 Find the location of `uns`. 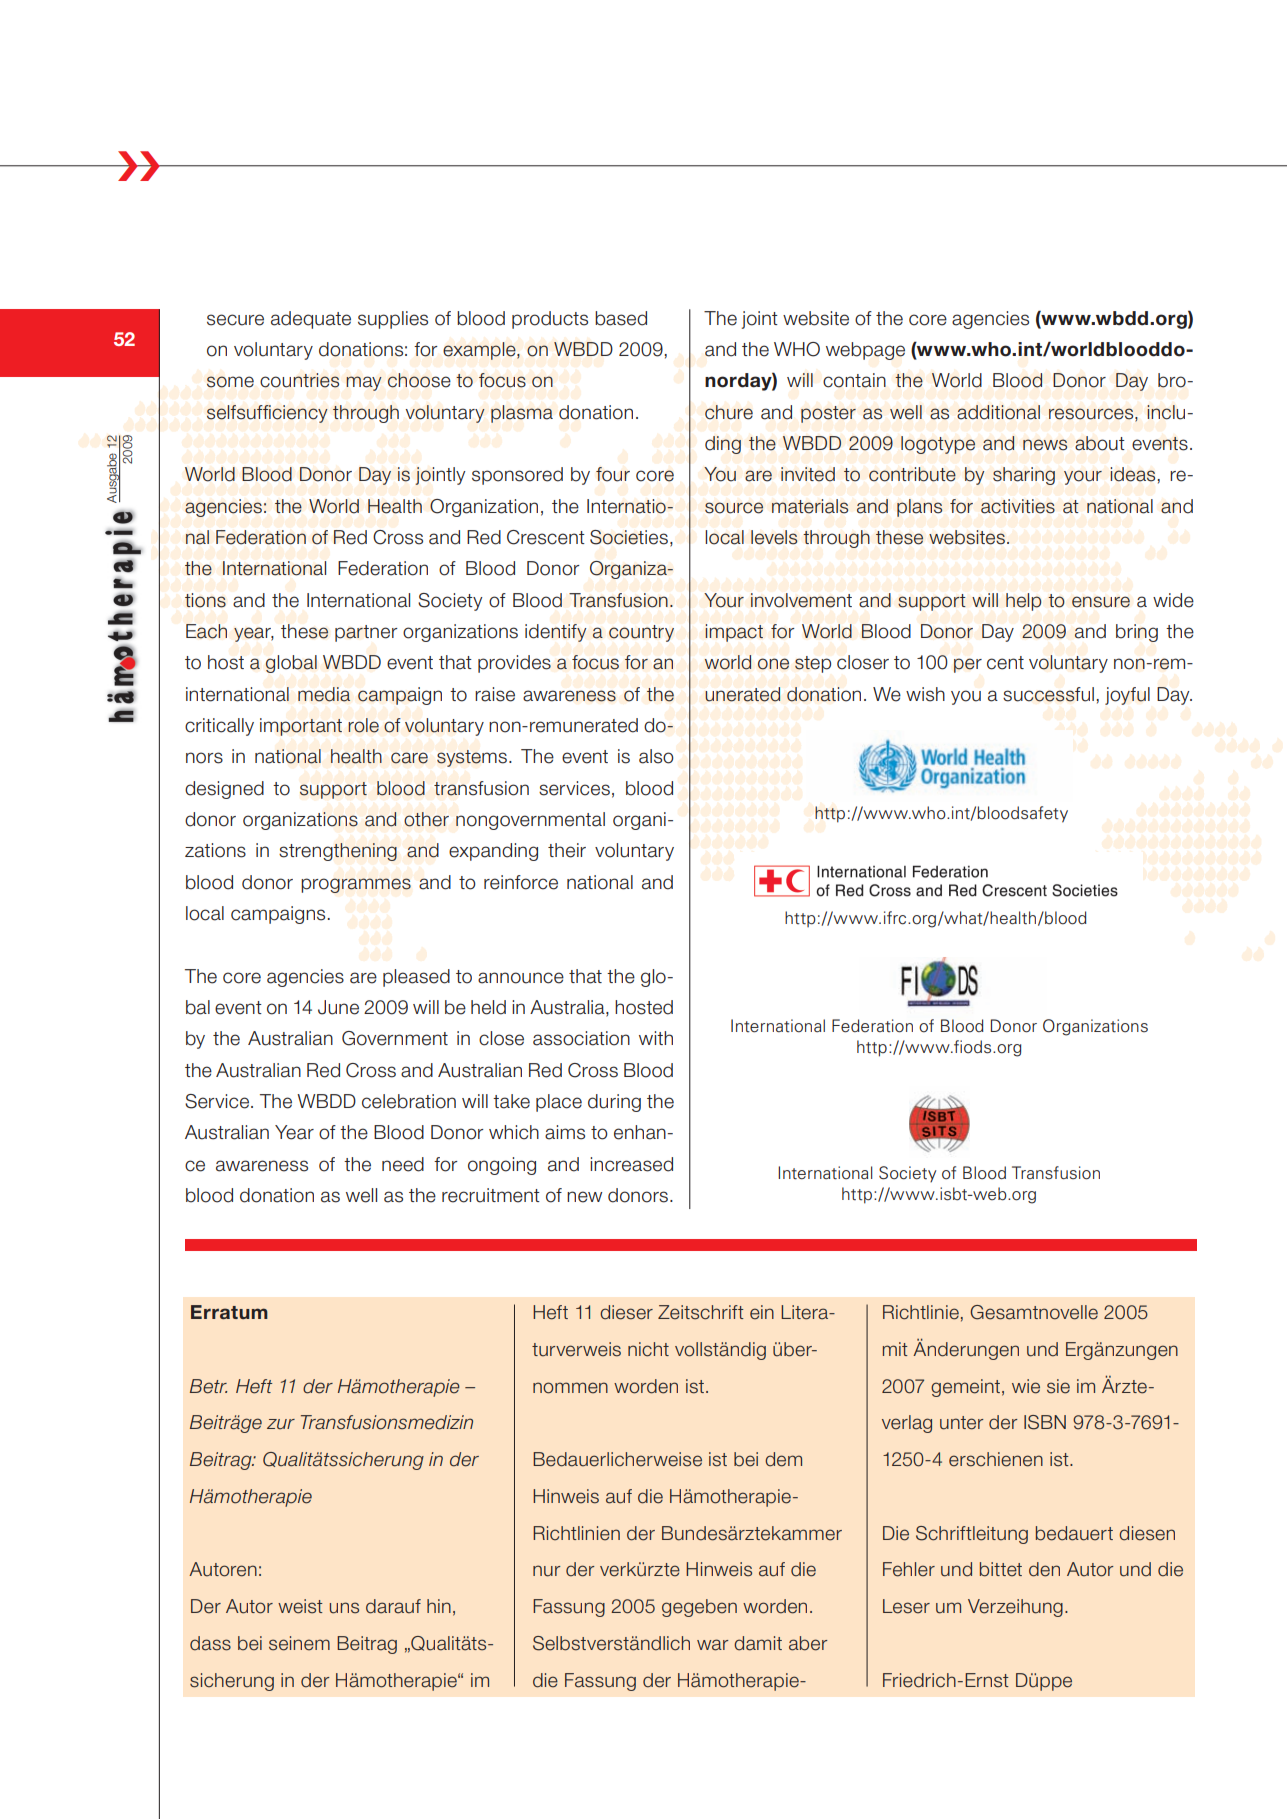

uns is located at coordinates (344, 1608).
